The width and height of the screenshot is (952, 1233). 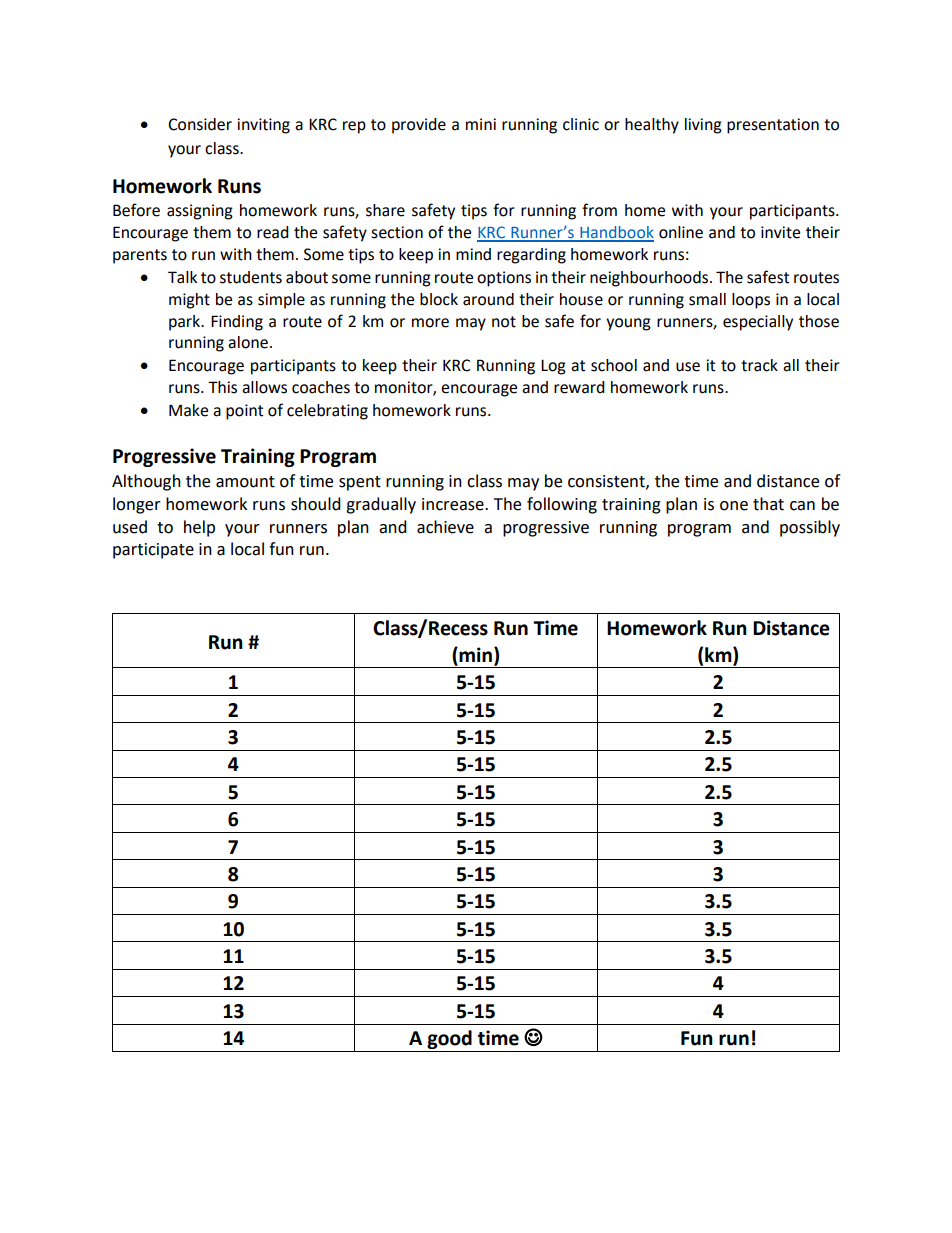 I want to click on mini, so click(x=481, y=124).
